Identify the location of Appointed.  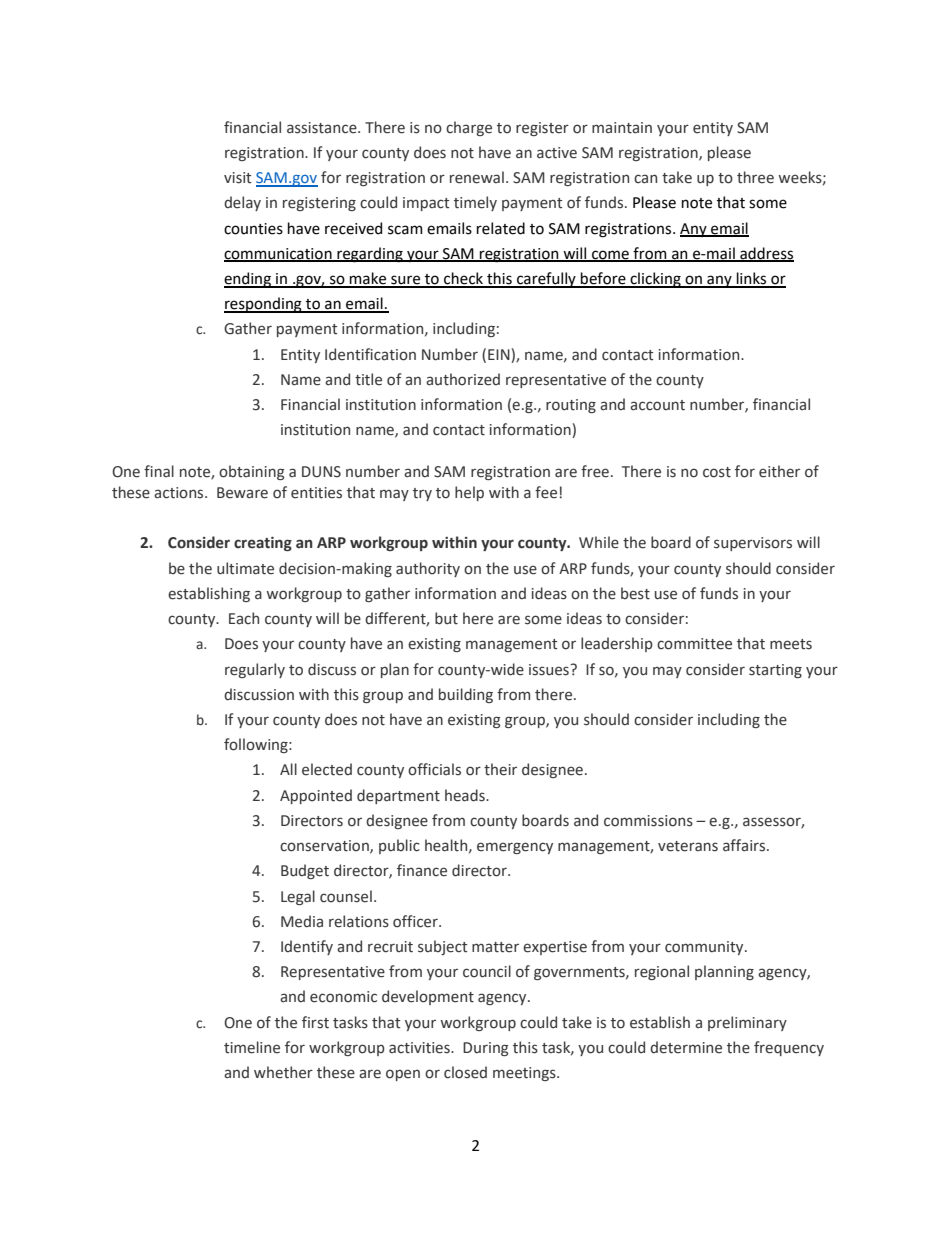
(316, 796).
